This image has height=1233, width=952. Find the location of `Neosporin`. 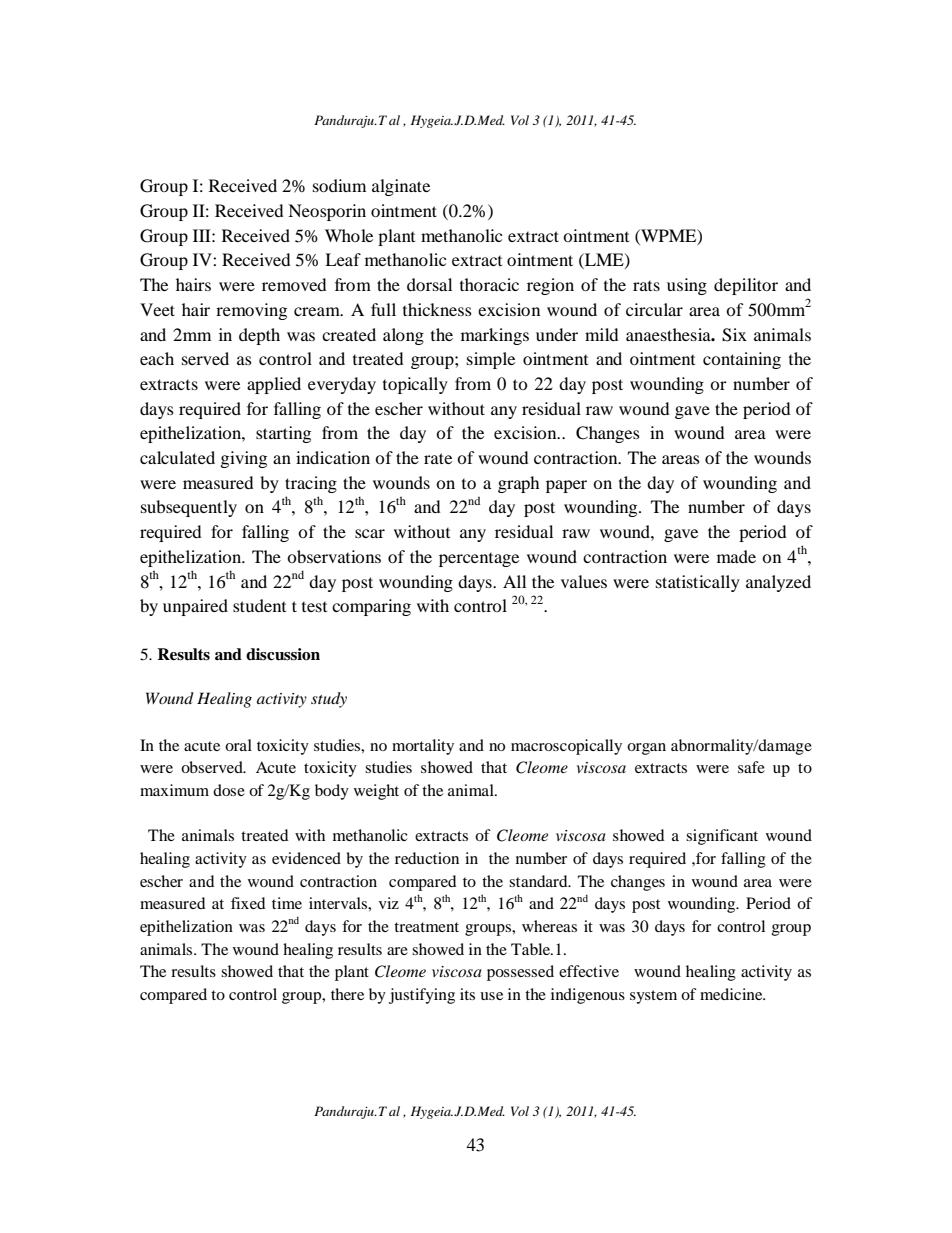

Neosporin is located at coordinates (327, 212).
